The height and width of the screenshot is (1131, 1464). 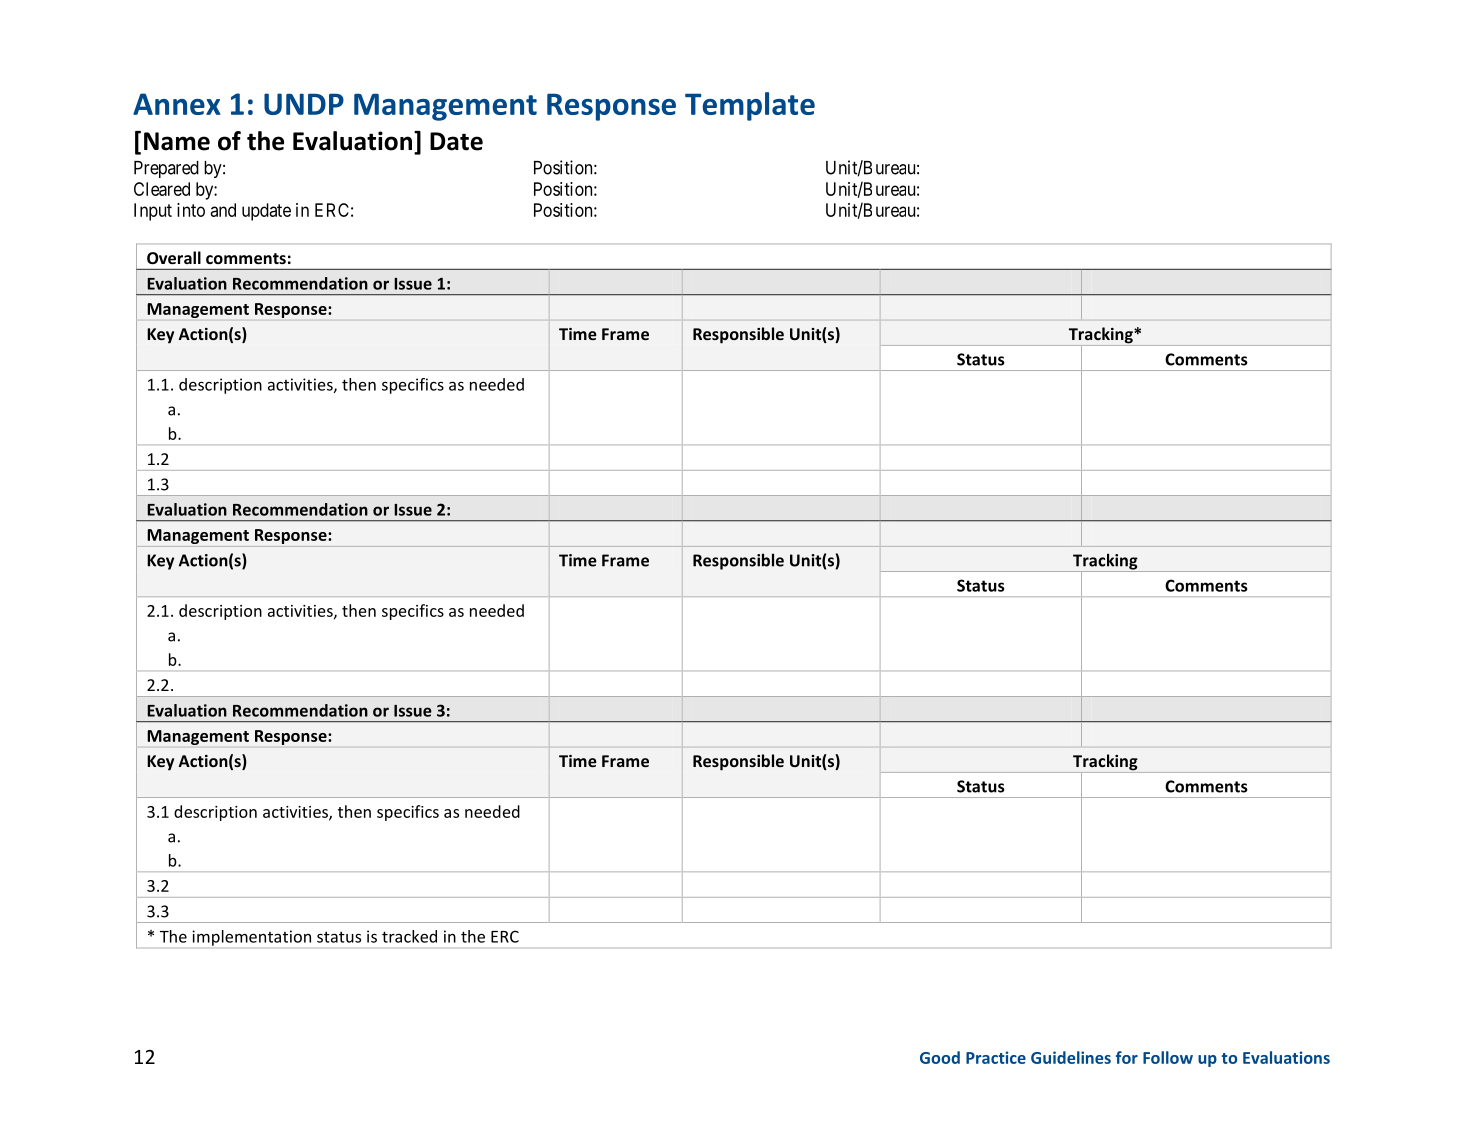 I want to click on Good, so click(x=940, y=1057).
